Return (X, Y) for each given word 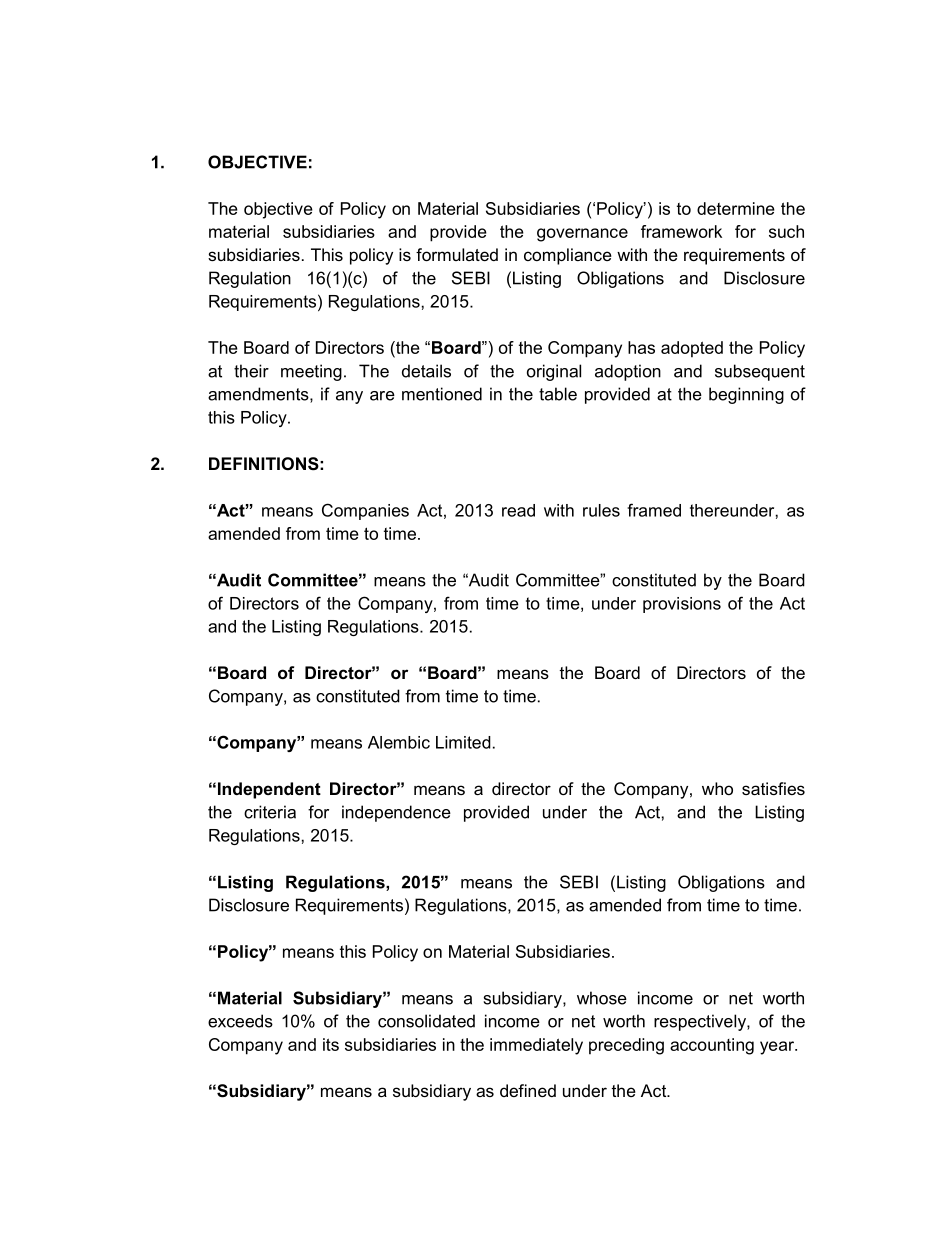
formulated (457, 254)
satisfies (773, 788)
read (518, 510)
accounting (712, 1046)
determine (736, 208)
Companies (365, 511)
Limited (463, 742)
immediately (536, 1046)
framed (654, 510)
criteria (270, 812)
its (331, 1044)
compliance (568, 256)
